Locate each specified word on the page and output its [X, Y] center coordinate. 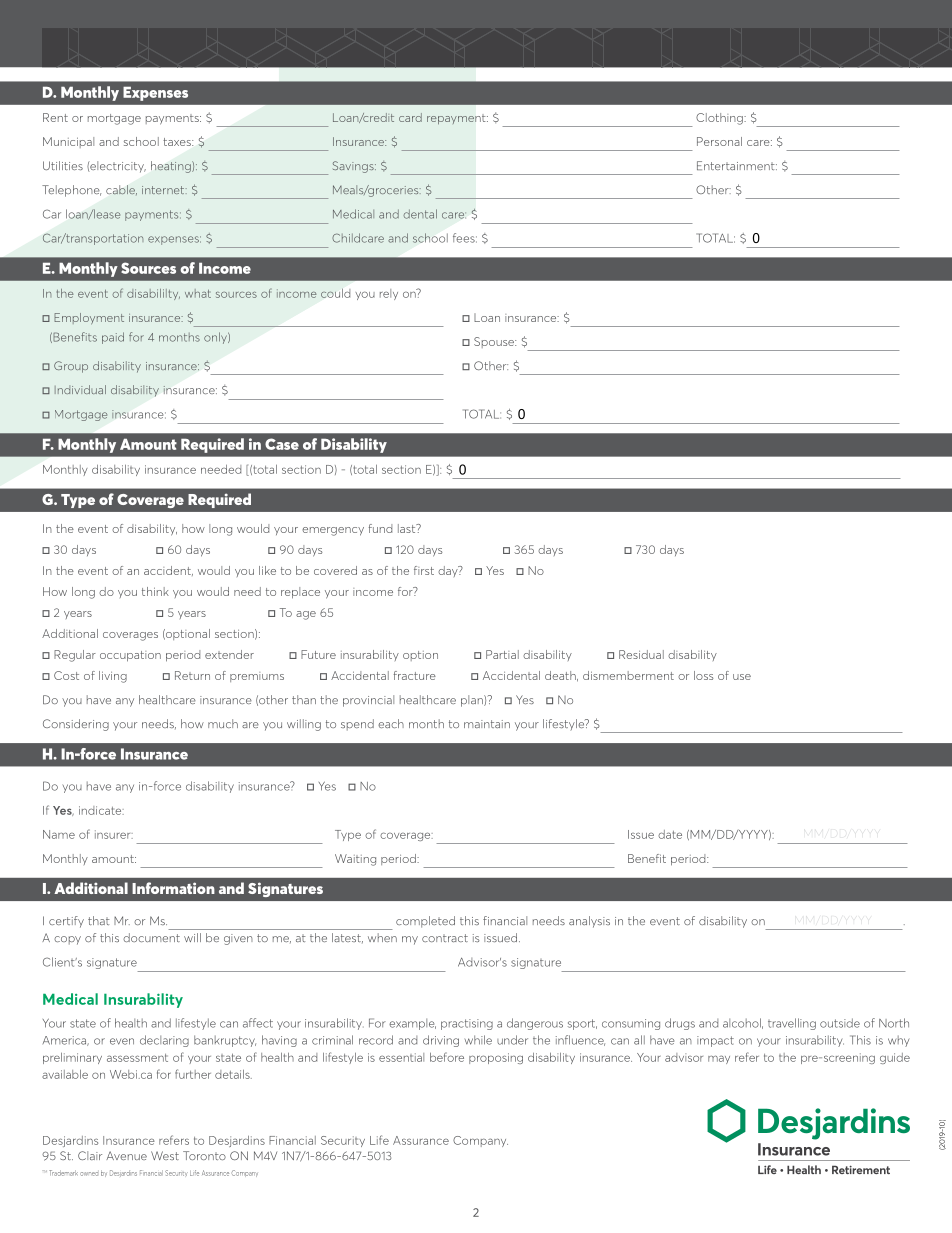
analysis [589, 922]
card [410, 117]
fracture [415, 675]
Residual [641, 654]
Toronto [204, 1155]
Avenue [126, 1155]
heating [172, 167]
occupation [130, 656]
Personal [719, 141]
